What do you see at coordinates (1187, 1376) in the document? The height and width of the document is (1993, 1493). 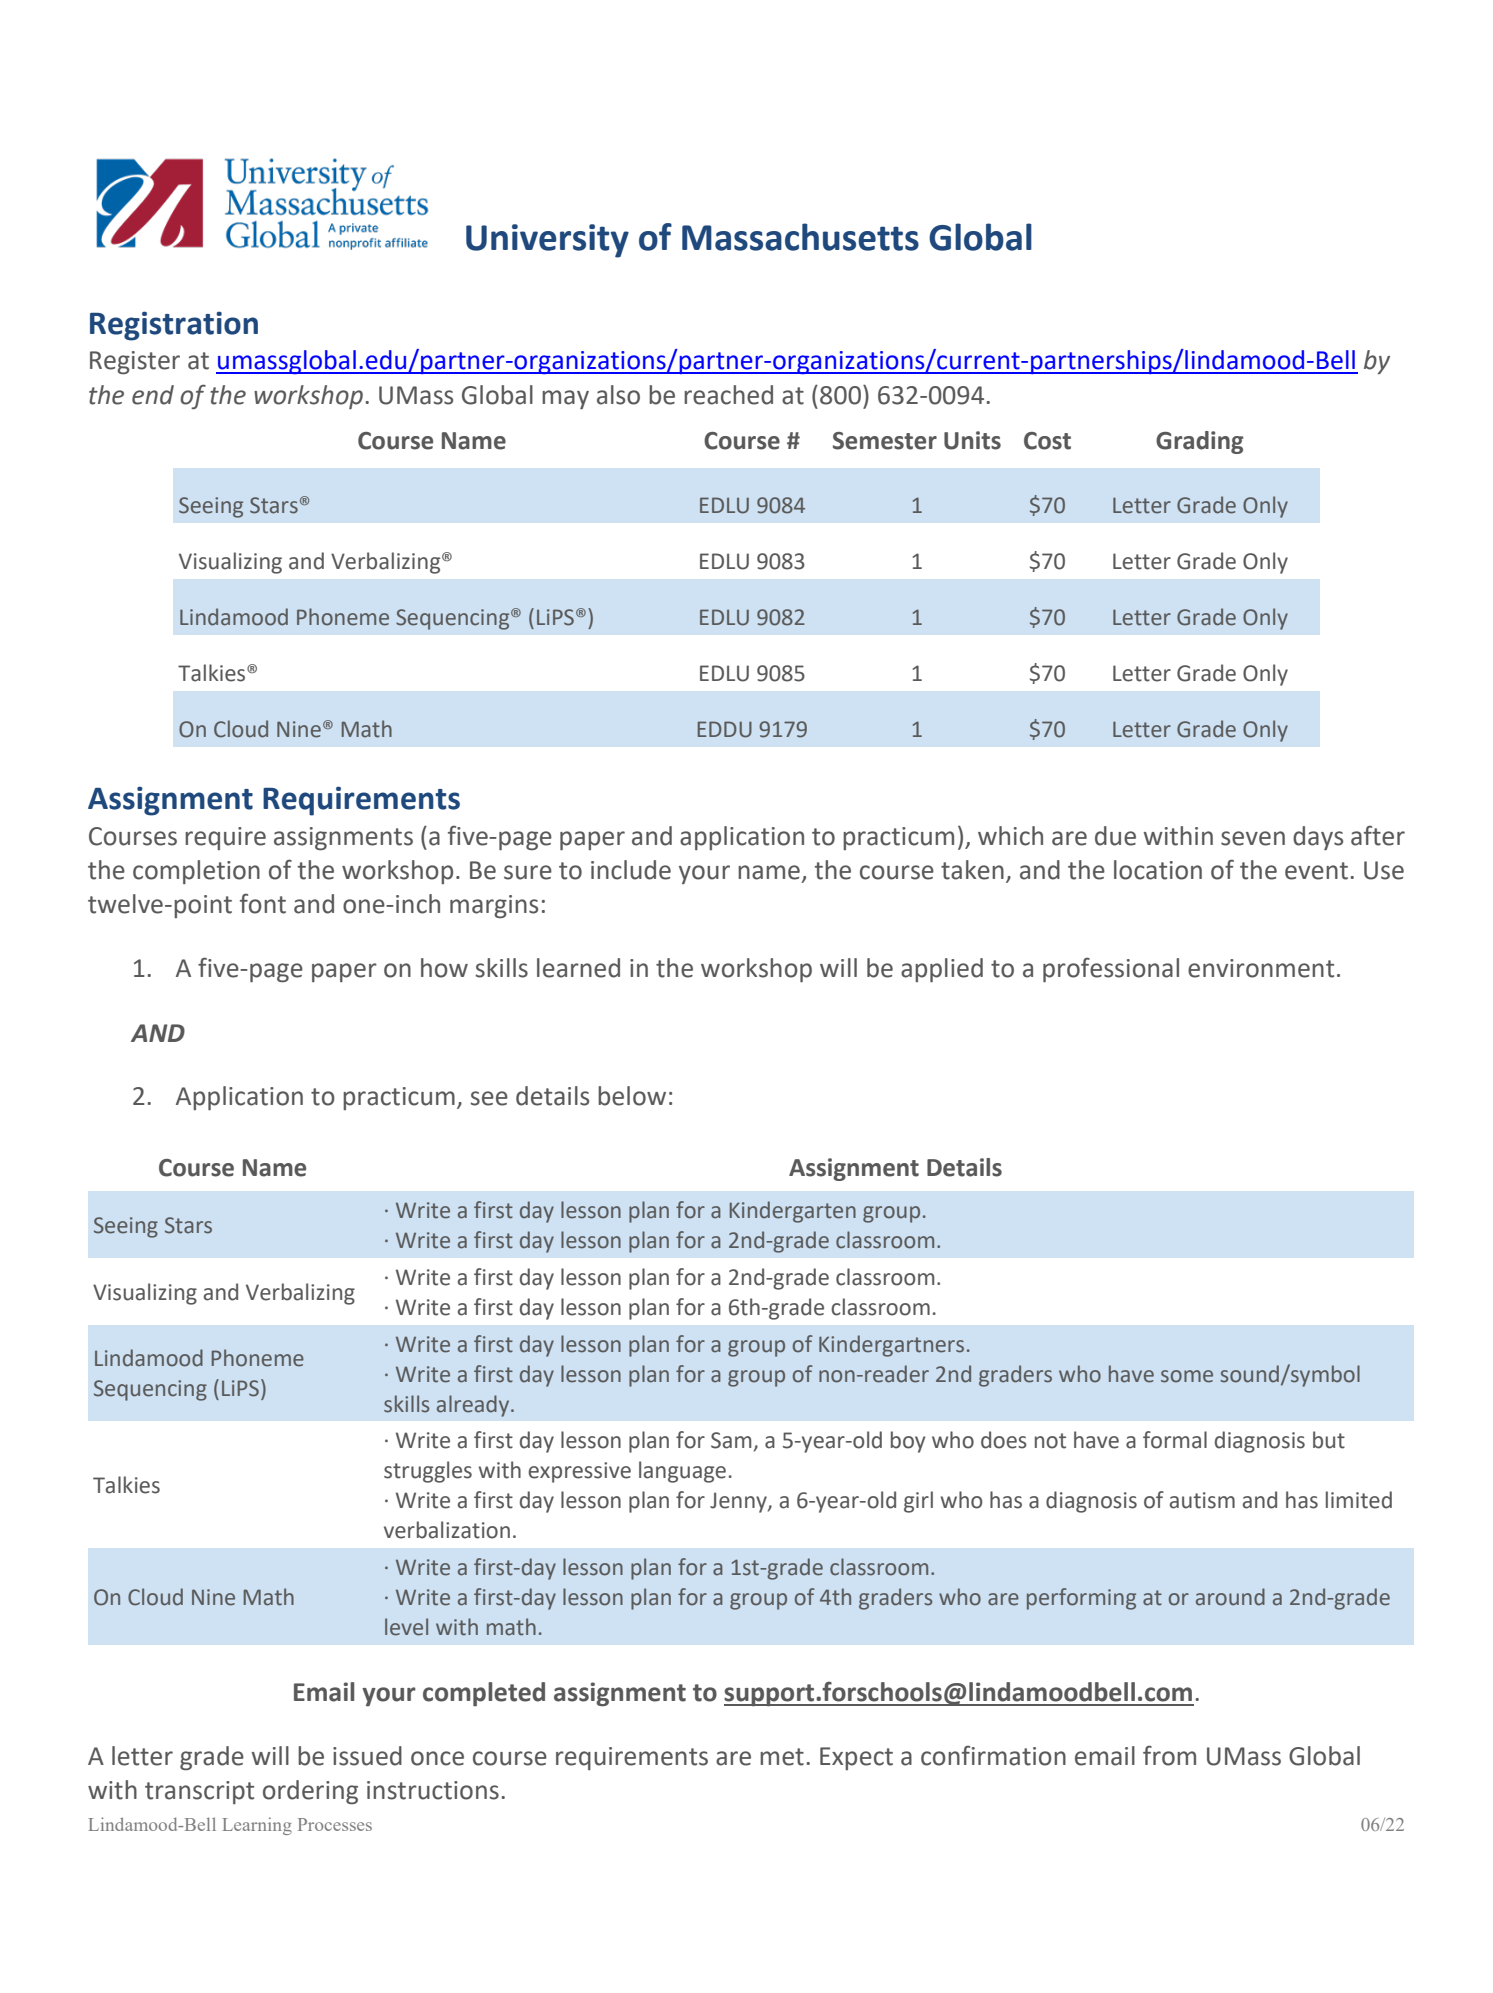 I see `some` at bounding box center [1187, 1376].
